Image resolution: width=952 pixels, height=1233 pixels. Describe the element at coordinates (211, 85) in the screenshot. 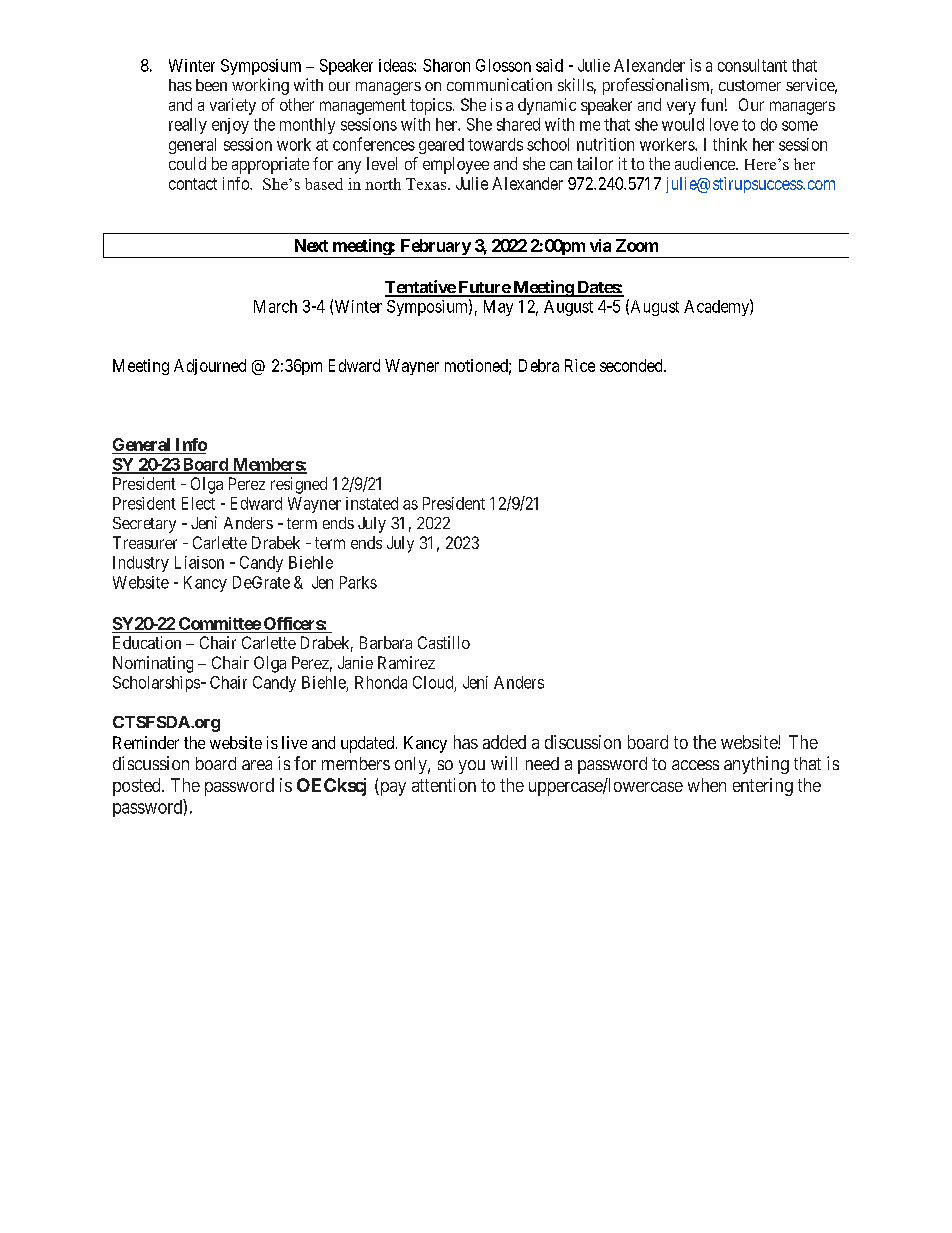

I see `been` at that location.
